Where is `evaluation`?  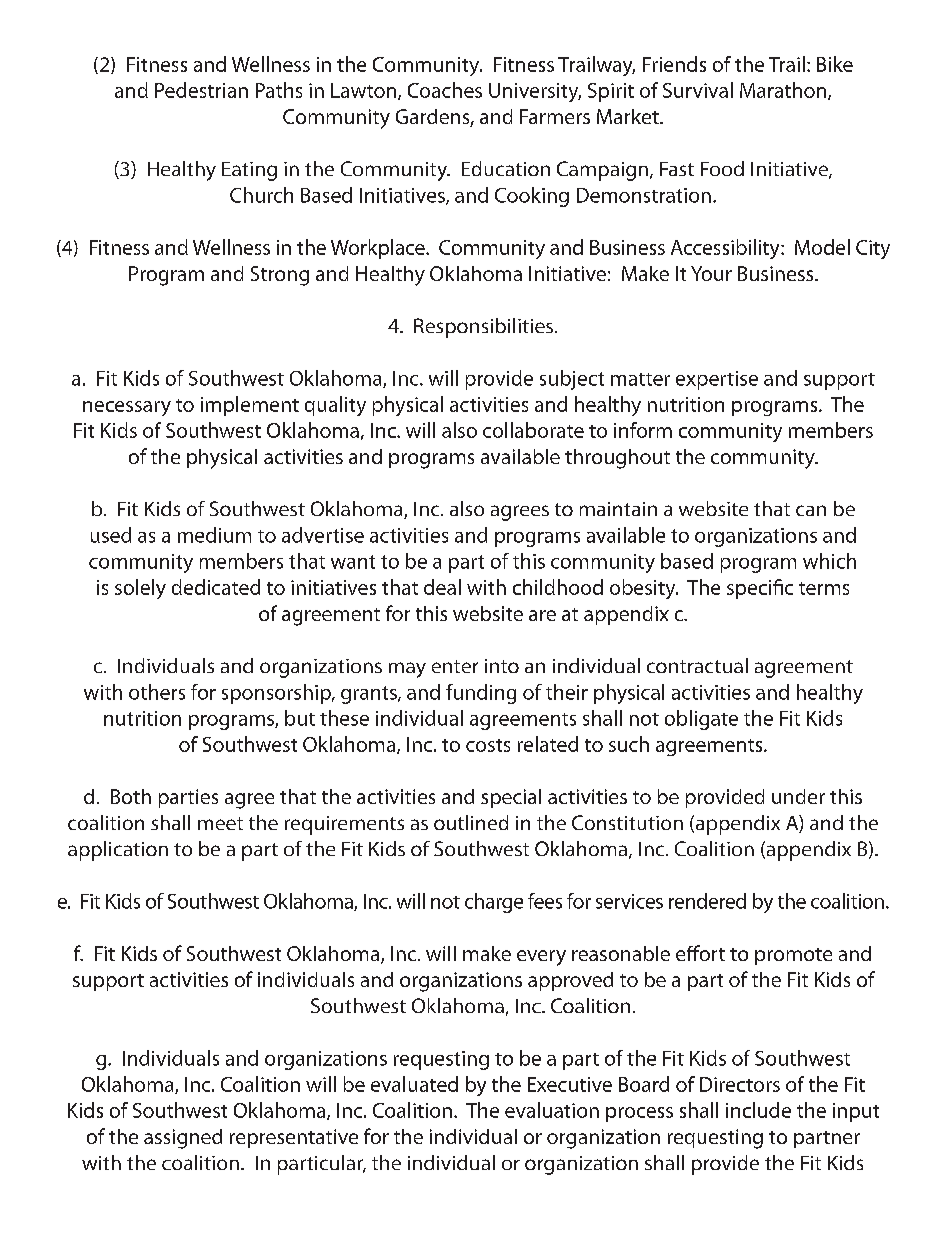
evaluation is located at coordinates (552, 1110).
